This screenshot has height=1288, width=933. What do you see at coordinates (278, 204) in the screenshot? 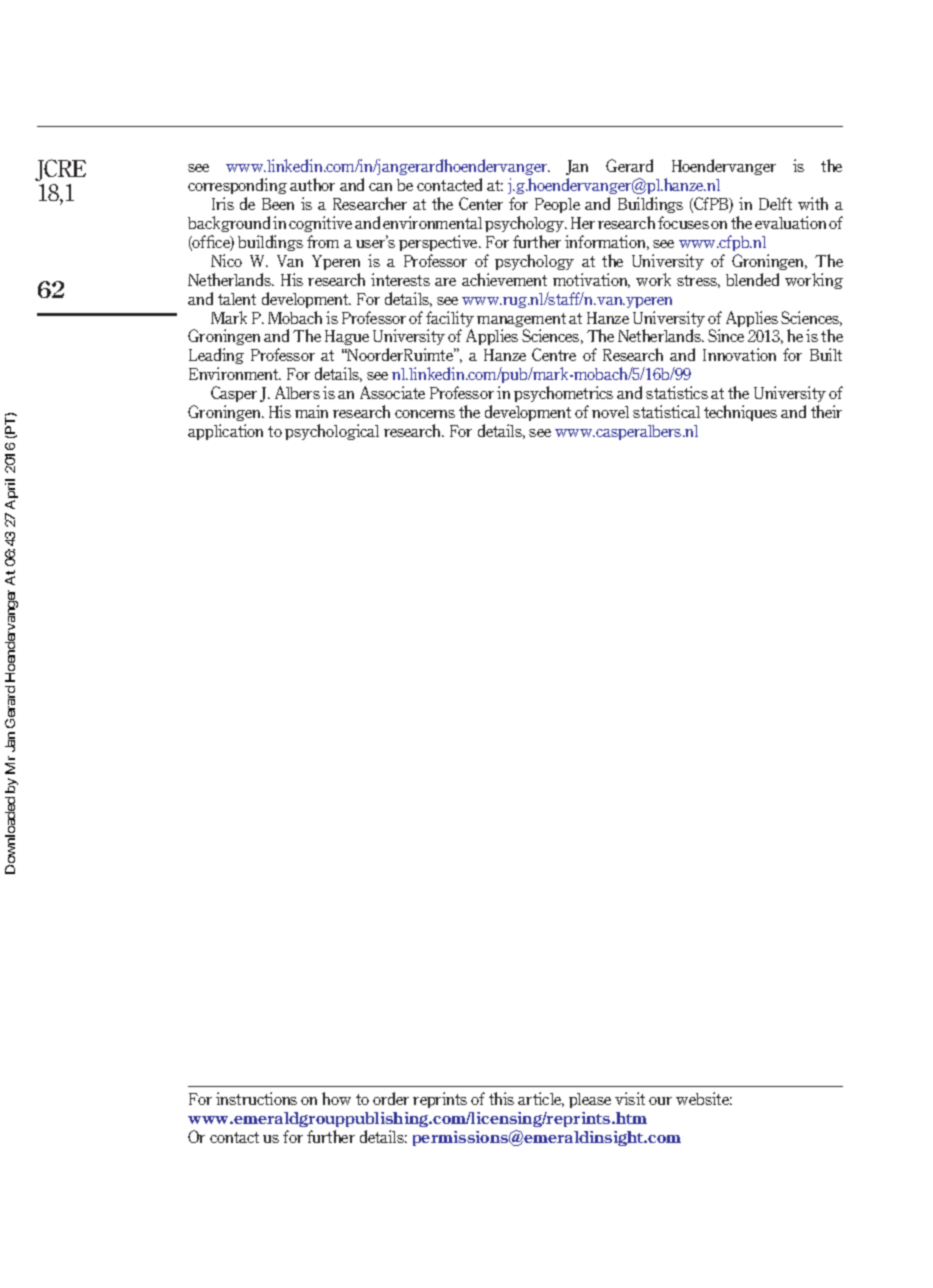
I see `Been` at bounding box center [278, 204].
